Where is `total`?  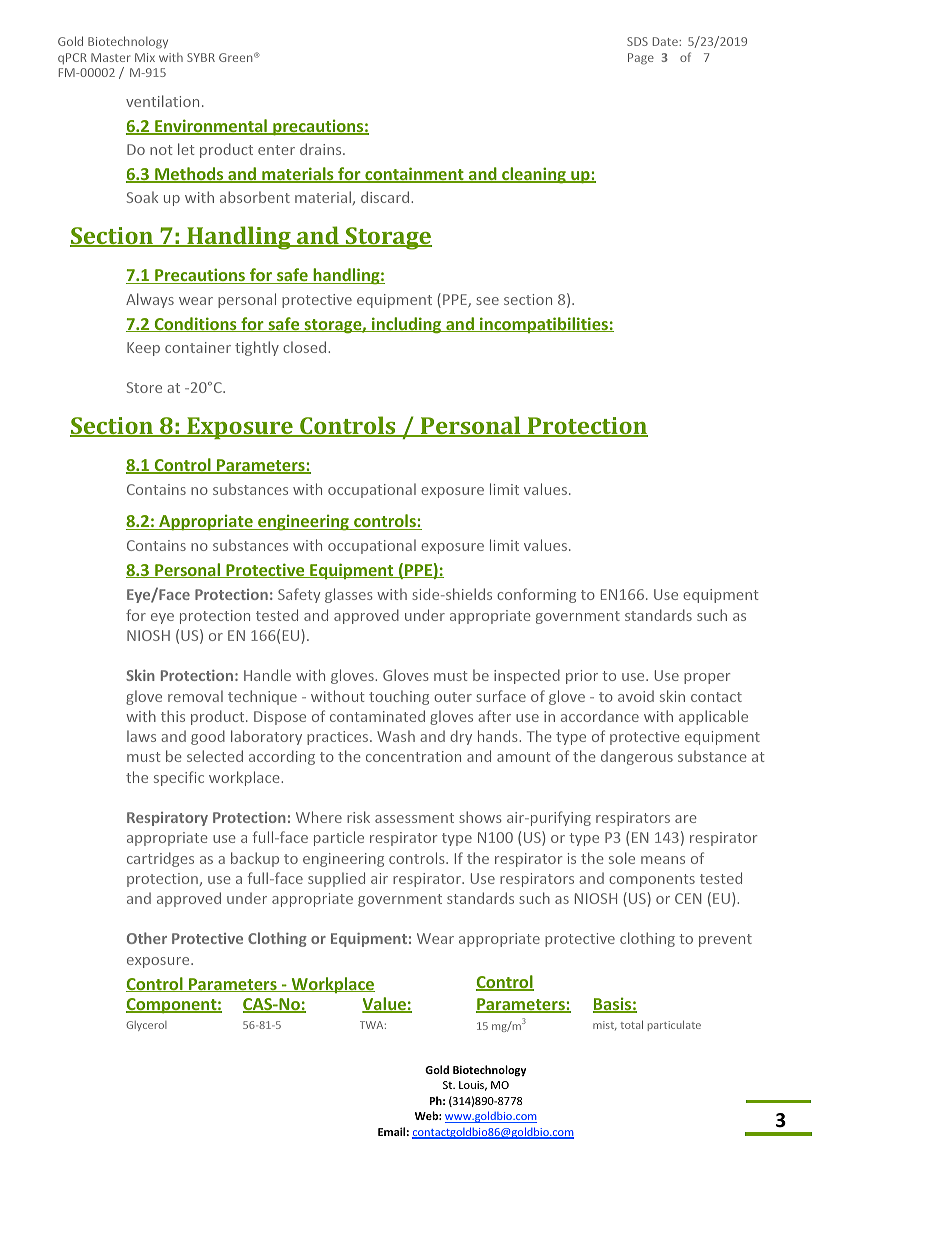
total is located at coordinates (631, 1024).
